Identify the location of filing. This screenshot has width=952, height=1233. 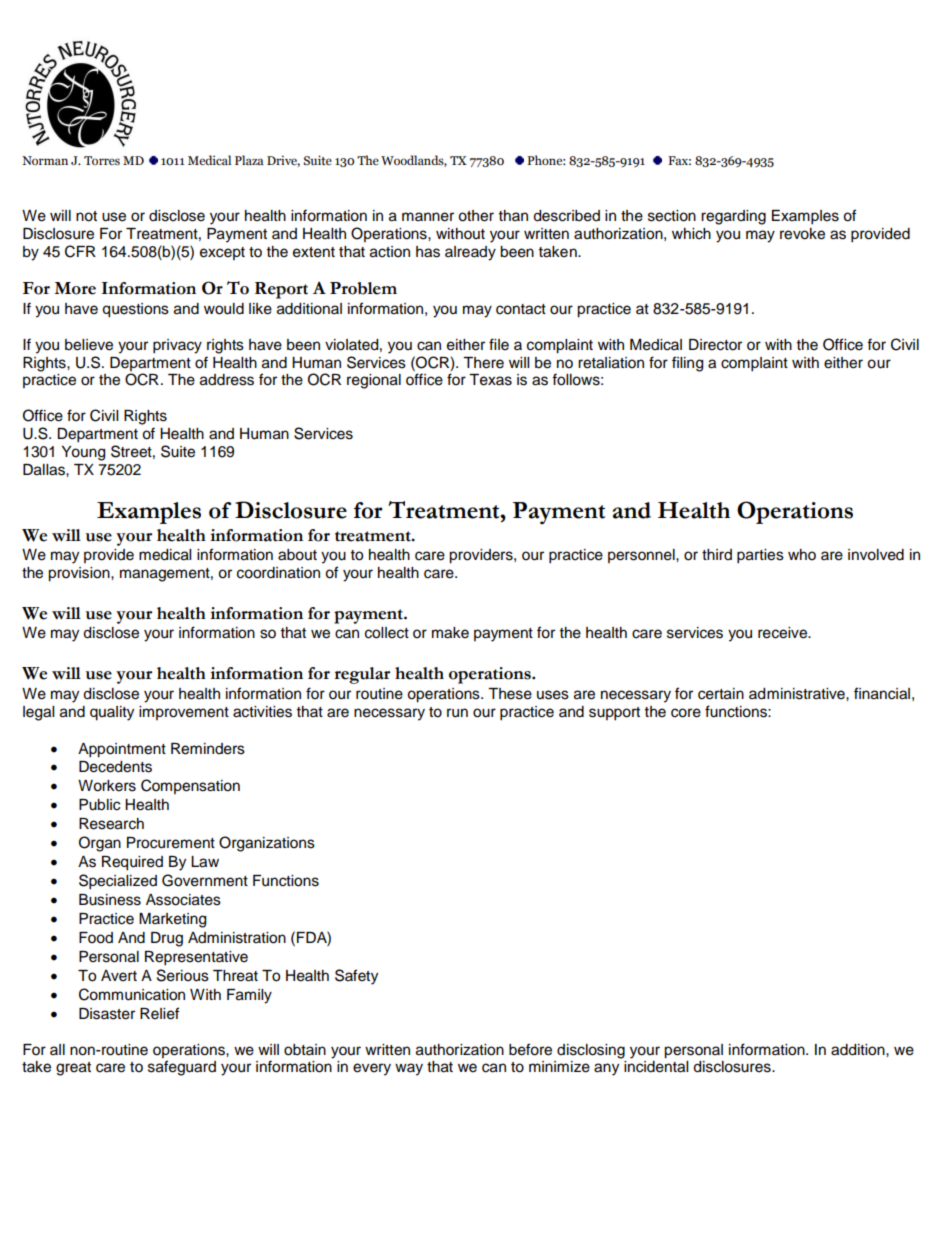
(687, 364).
